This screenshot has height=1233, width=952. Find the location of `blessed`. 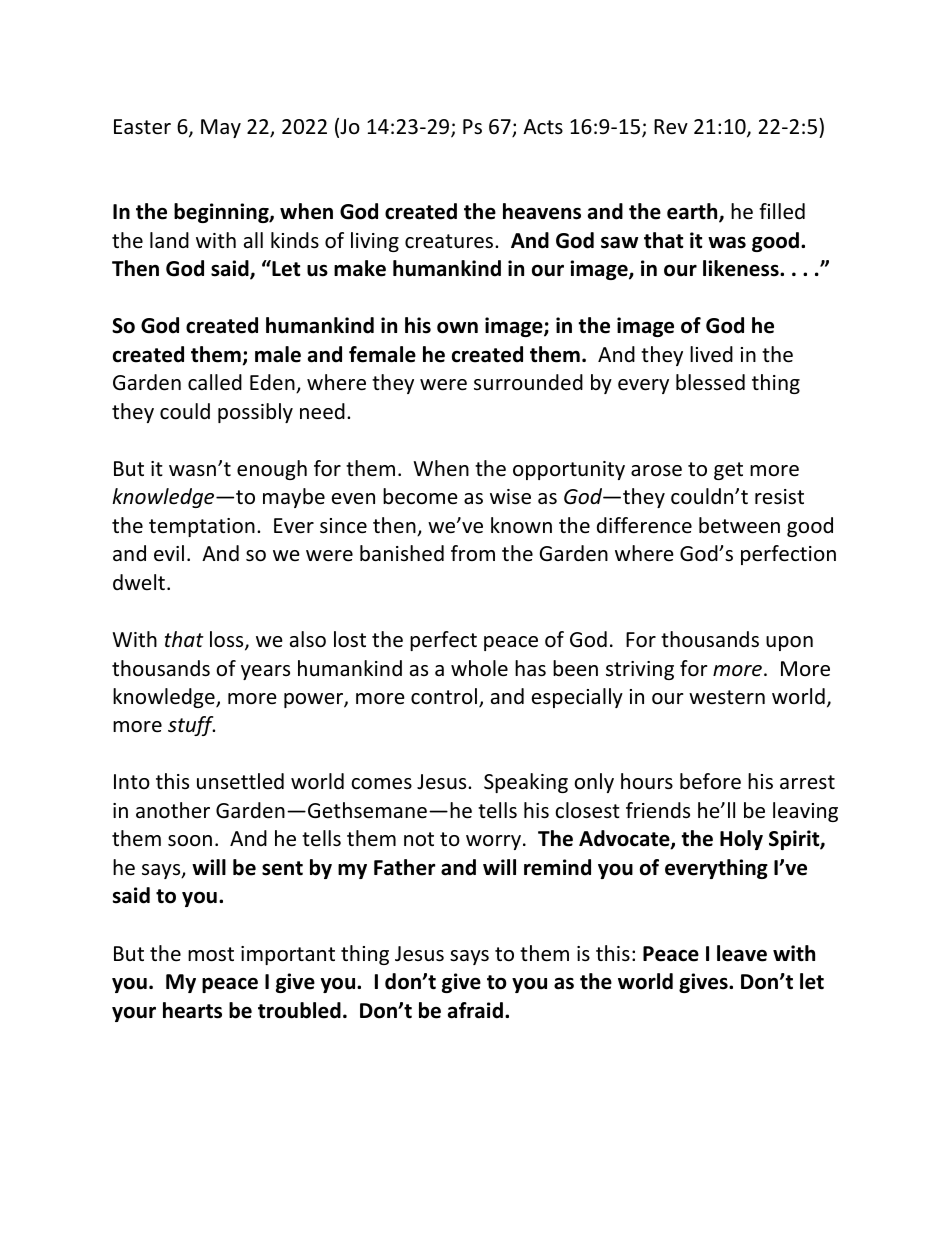

blessed is located at coordinates (710, 382).
